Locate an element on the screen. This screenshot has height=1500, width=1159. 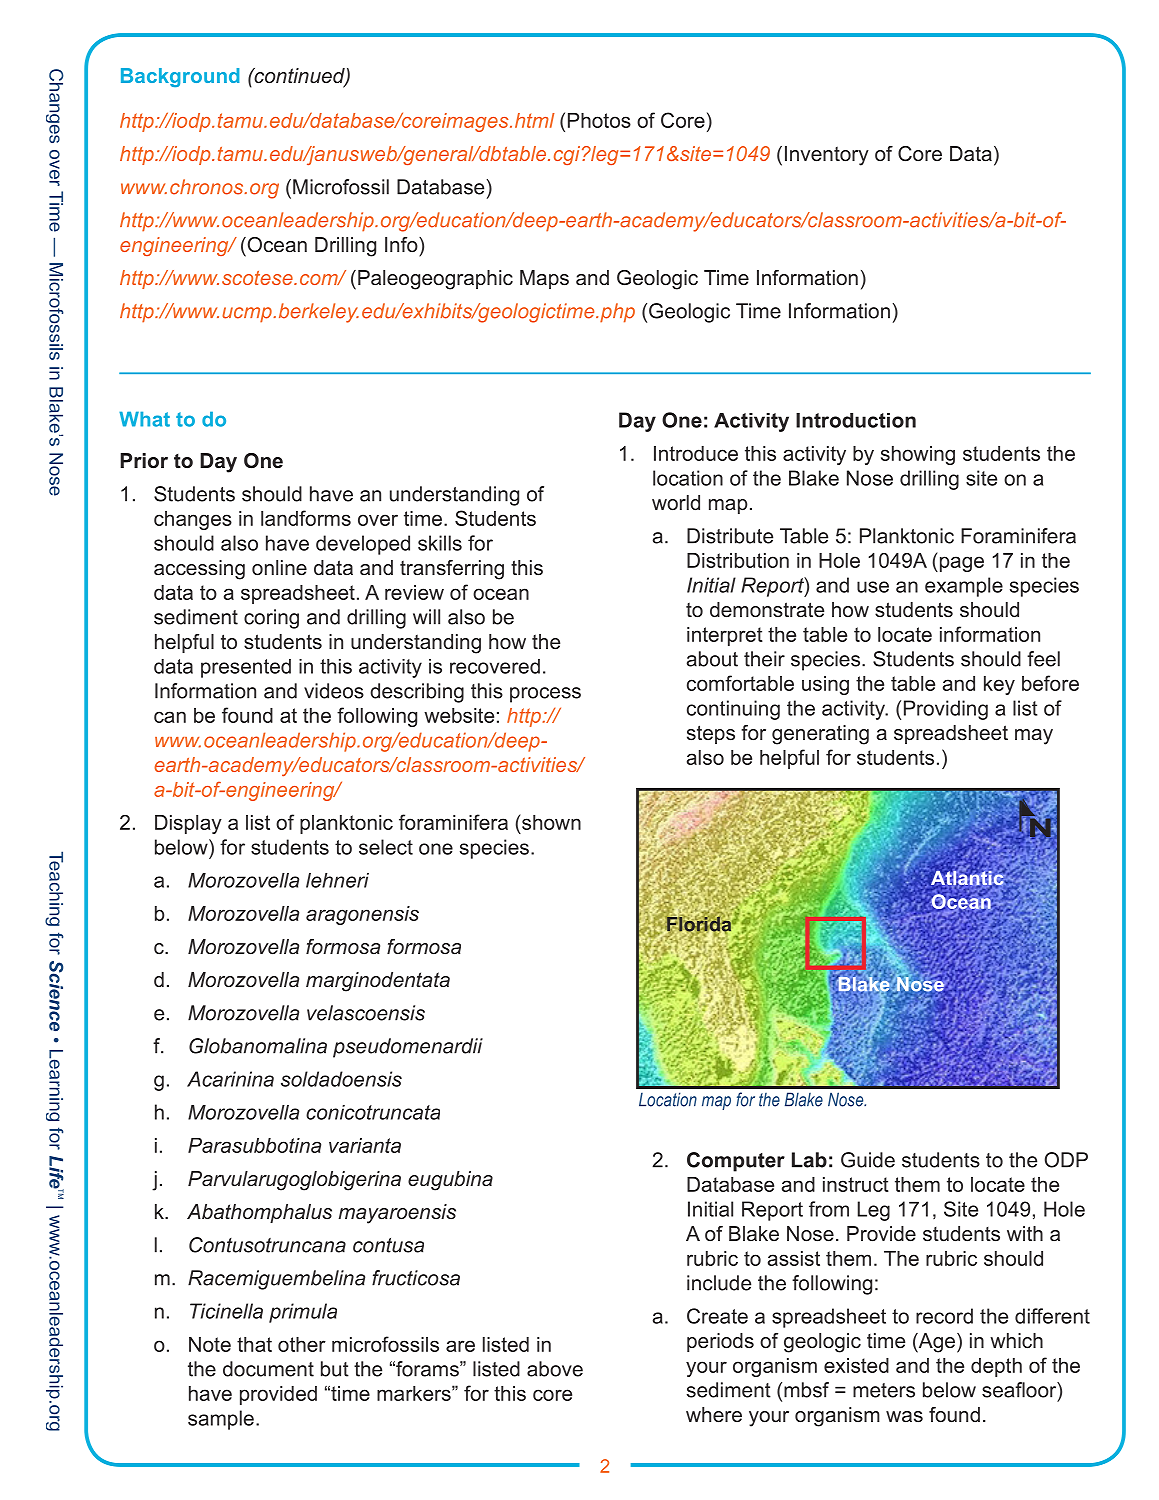
above is located at coordinates (555, 1369).
